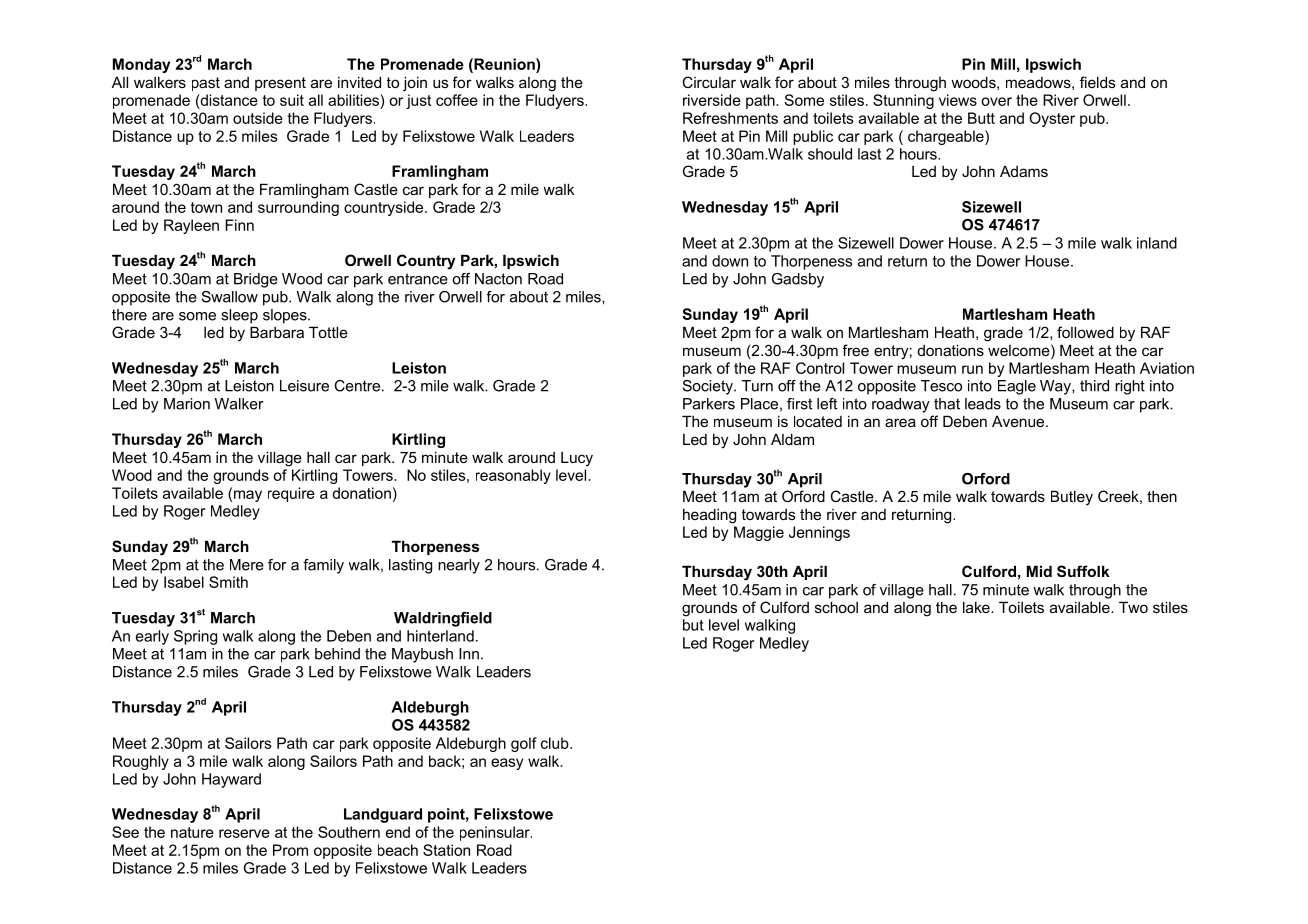 This image has height=924, width=1308. Describe the element at coordinates (337, 654) in the image. I see `behind` at that location.
